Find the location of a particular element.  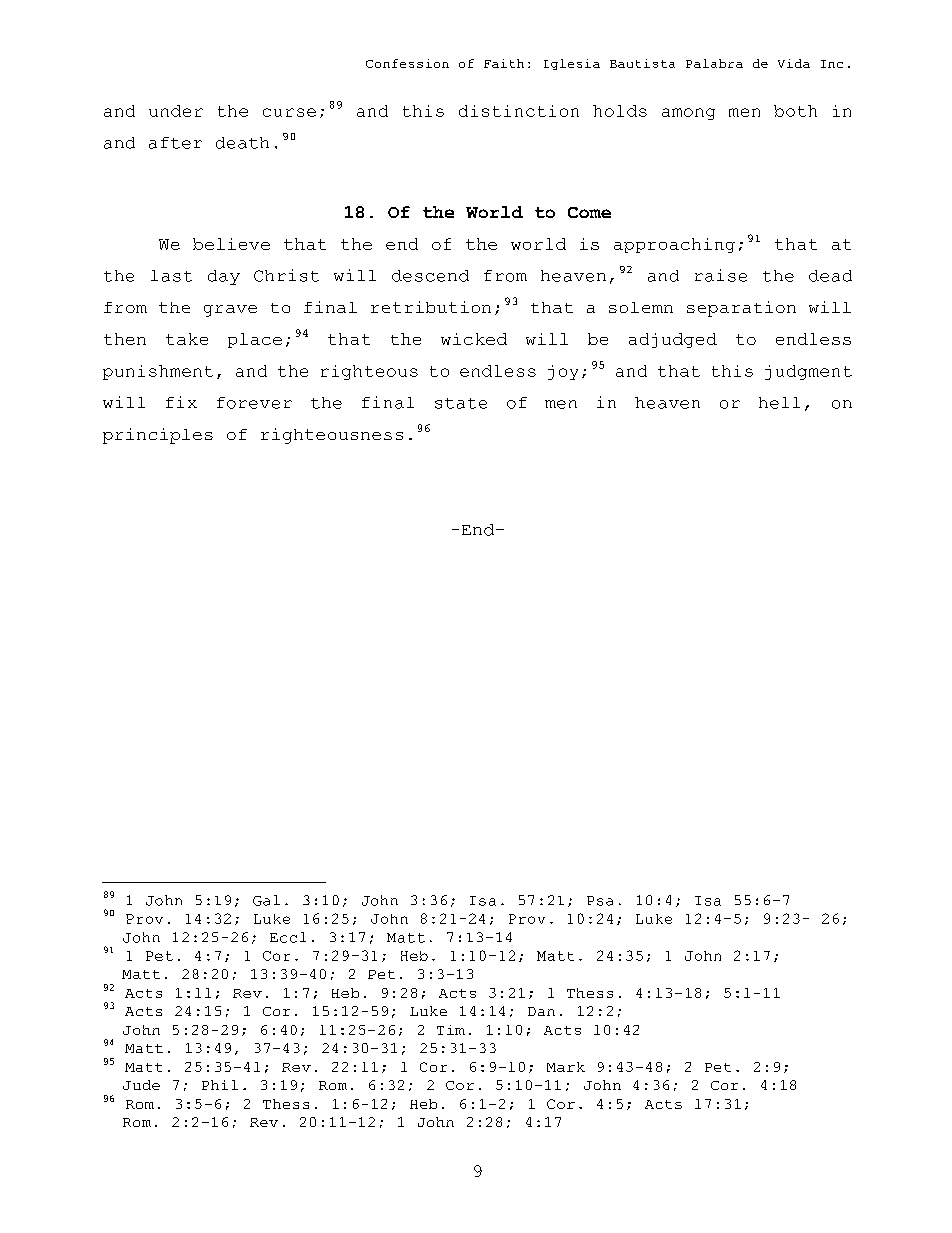

Mark is located at coordinates (566, 1067).
